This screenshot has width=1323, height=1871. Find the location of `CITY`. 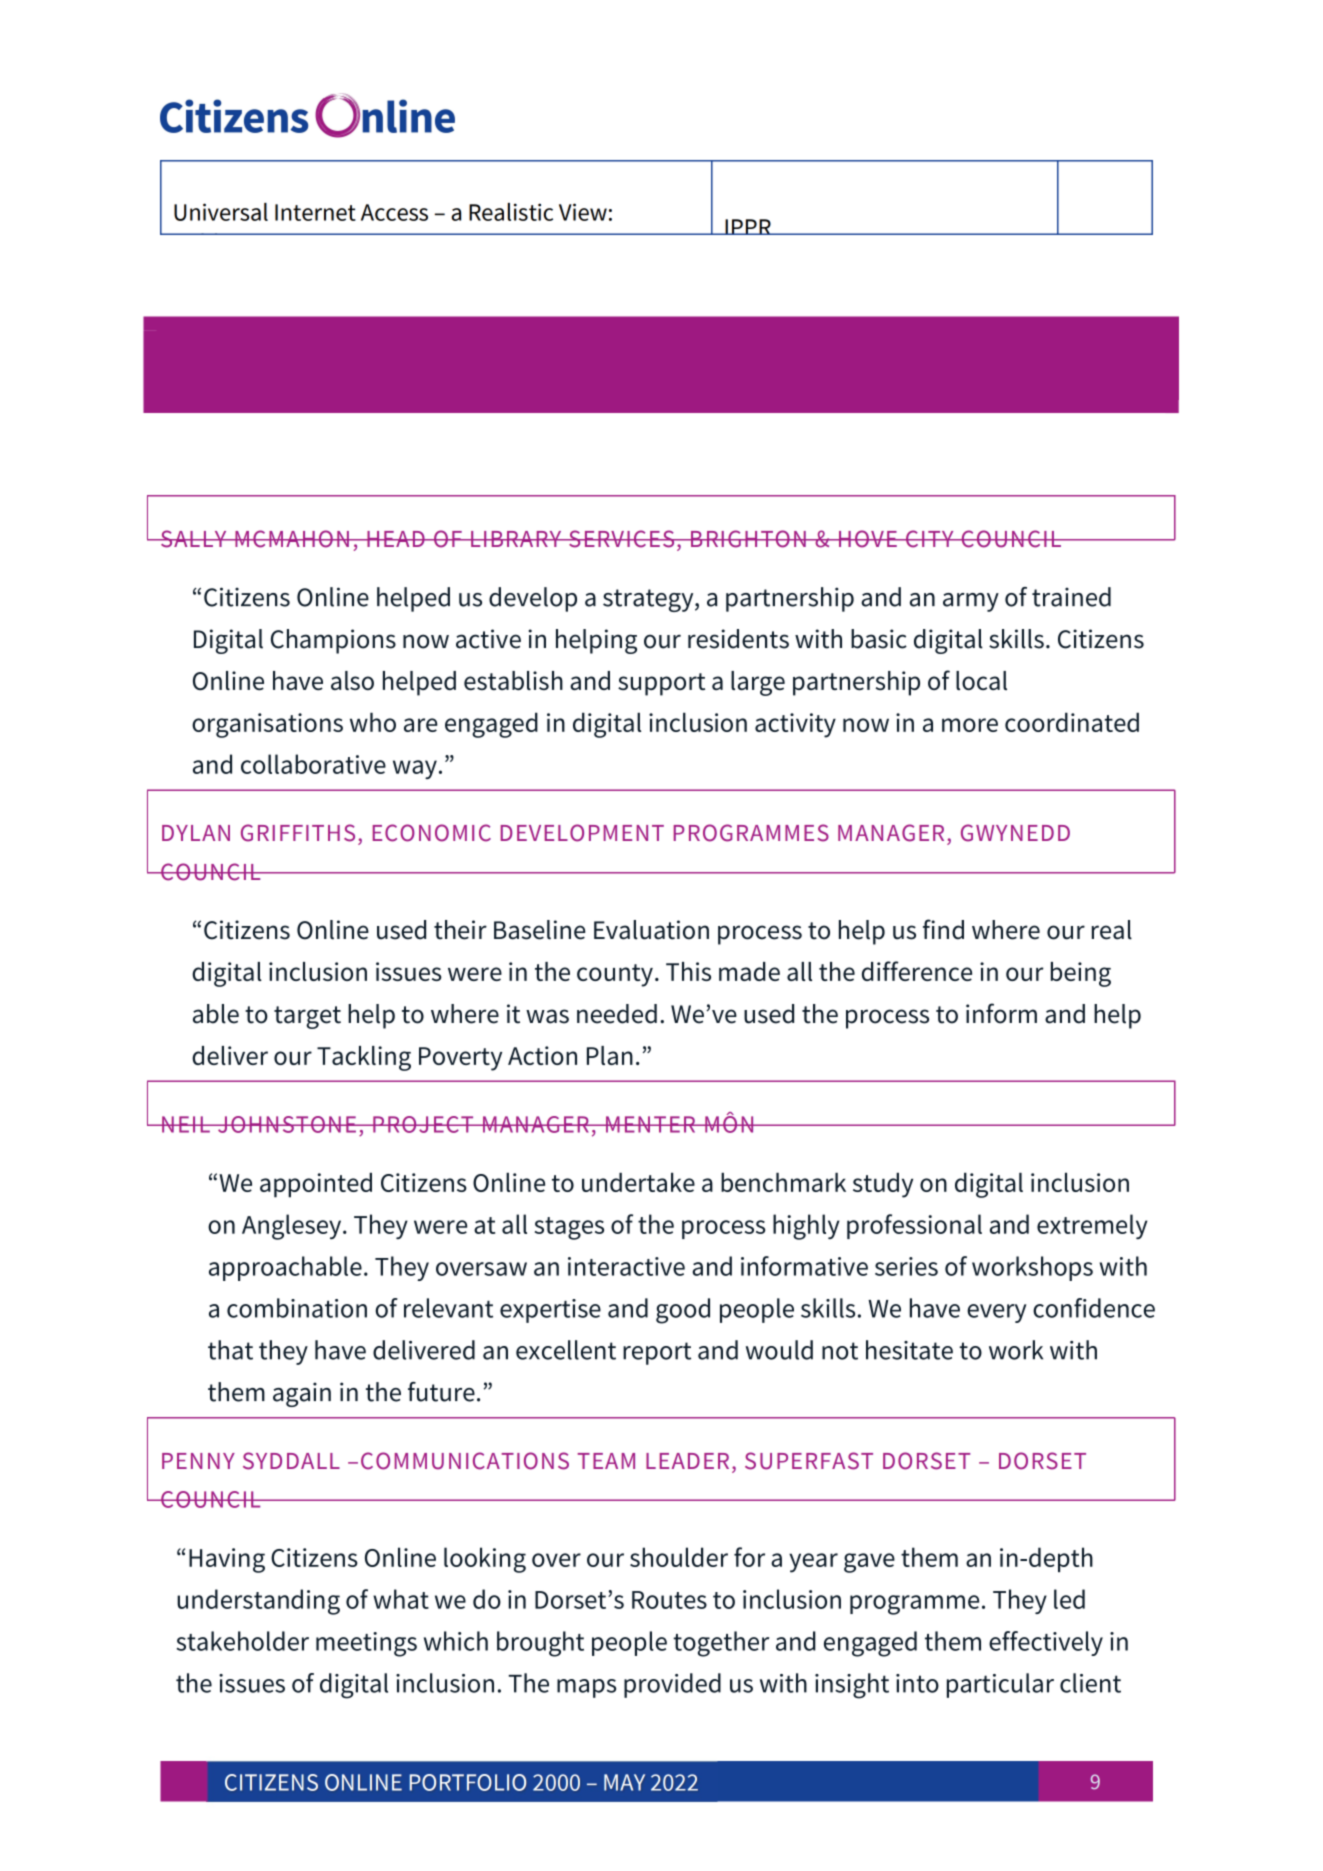

CITY is located at coordinates (930, 539).
